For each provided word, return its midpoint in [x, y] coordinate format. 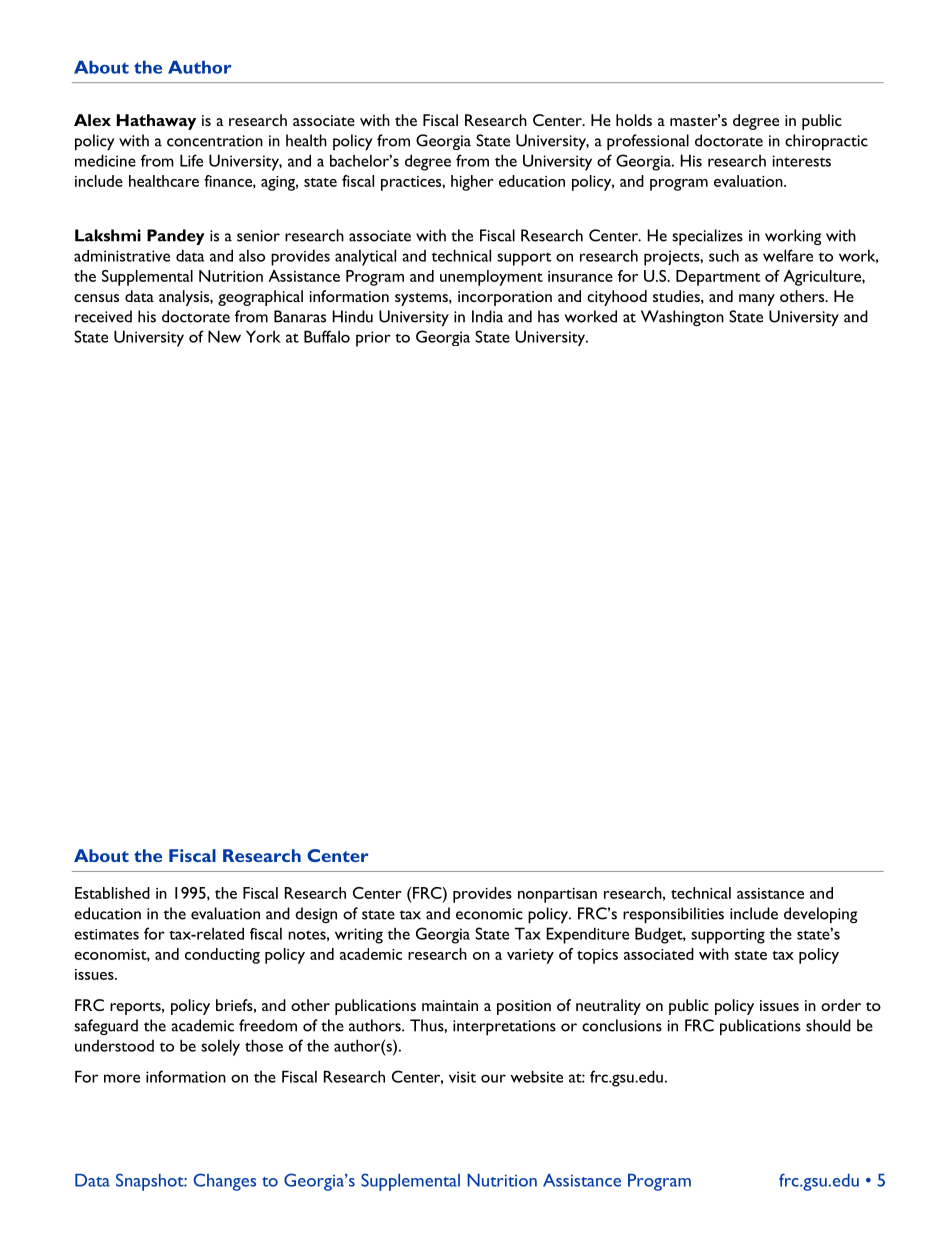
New [224, 336]
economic [489, 914]
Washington [682, 318]
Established [112, 893]
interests [801, 161]
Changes [224, 1182]
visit [462, 1077]
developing [820, 915]
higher [472, 183]
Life [191, 160]
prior [373, 339]
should [828, 1025]
